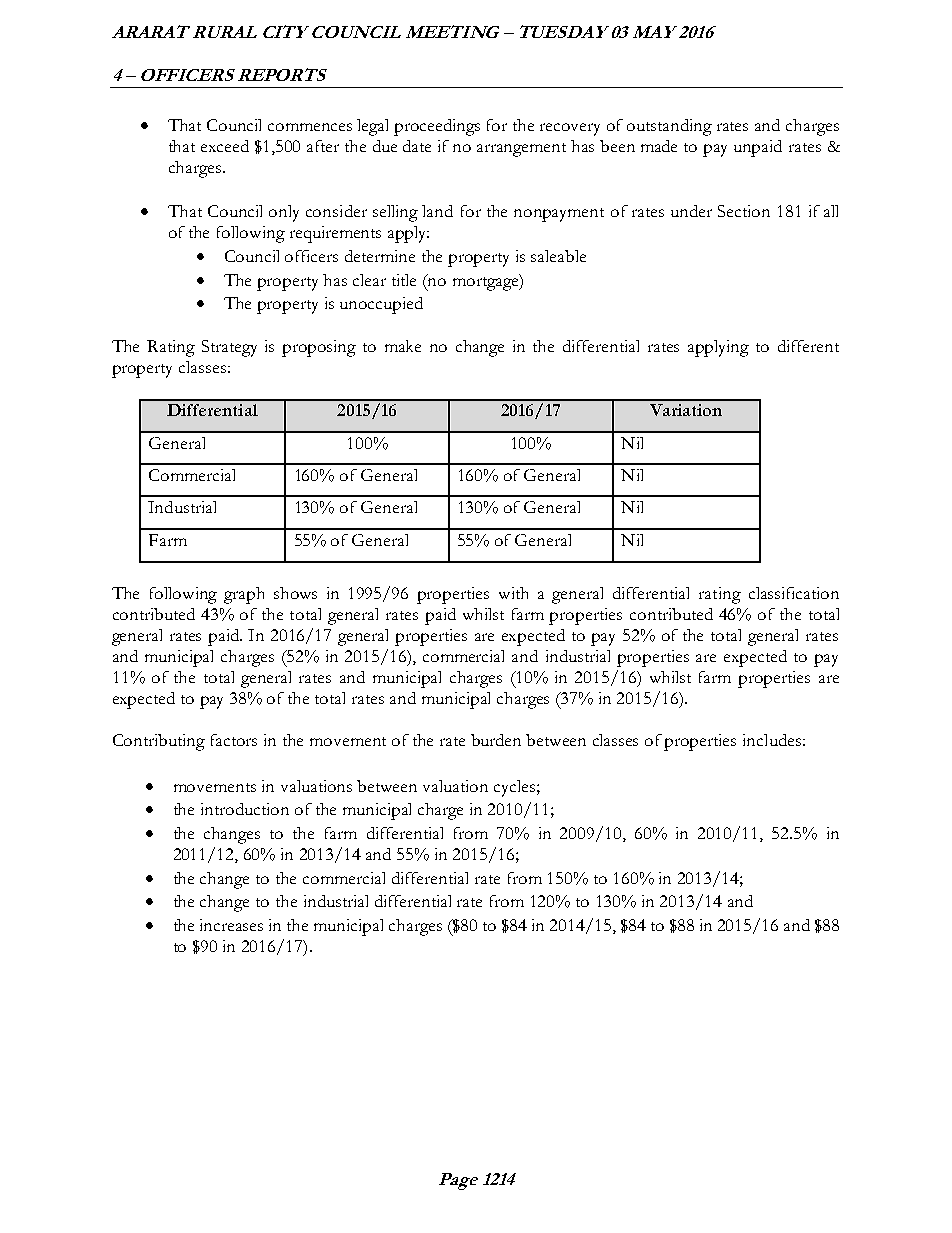  Describe the element at coordinates (521, 150) in the image. I see `arrangement` at that location.
